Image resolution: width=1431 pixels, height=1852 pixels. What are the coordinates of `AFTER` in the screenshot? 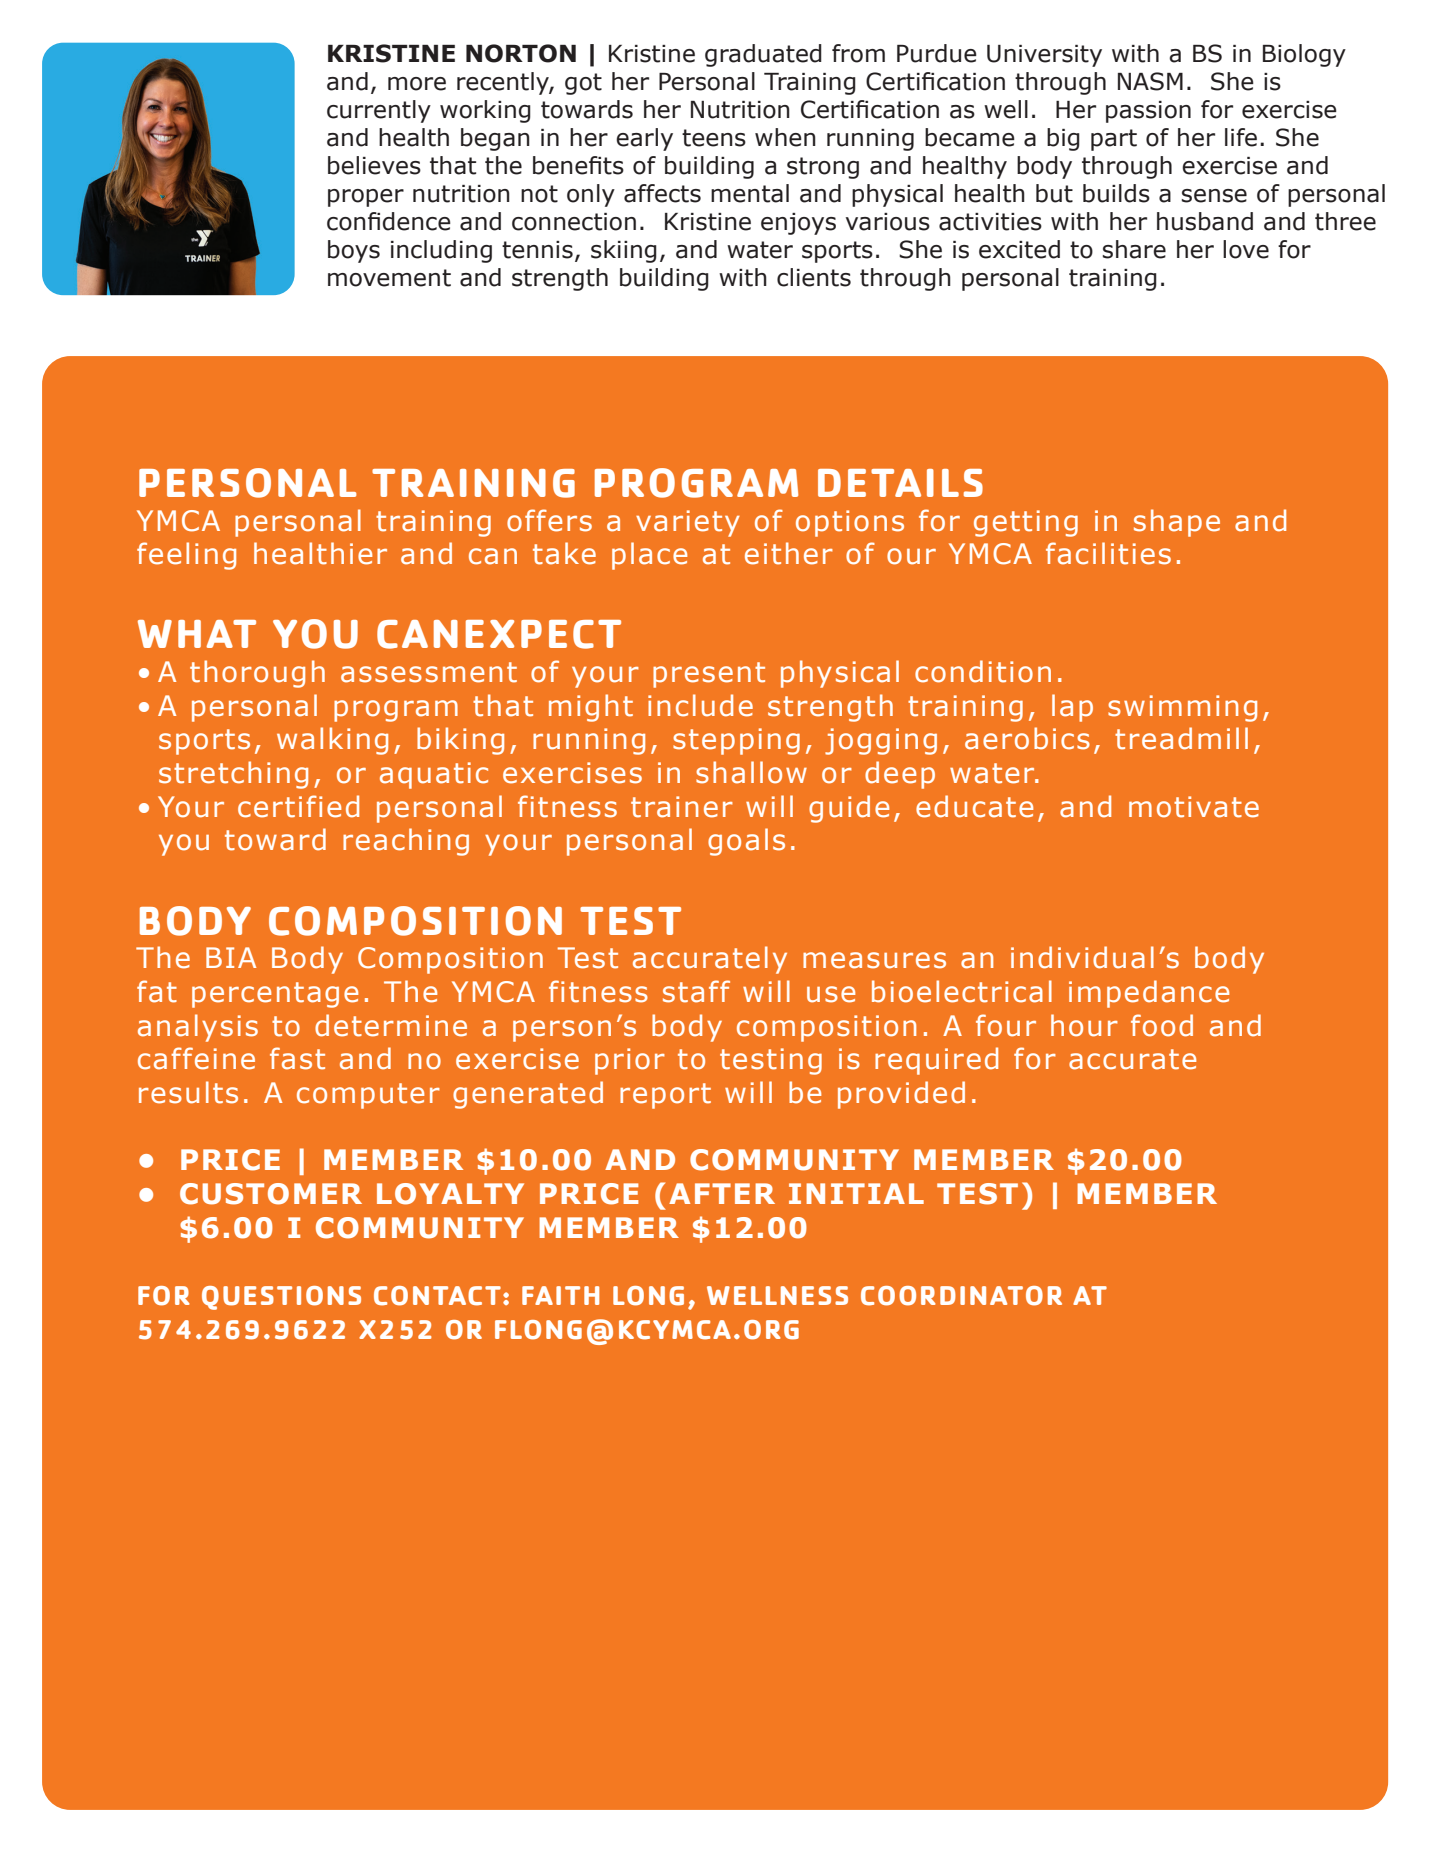 It's located at (722, 1193).
